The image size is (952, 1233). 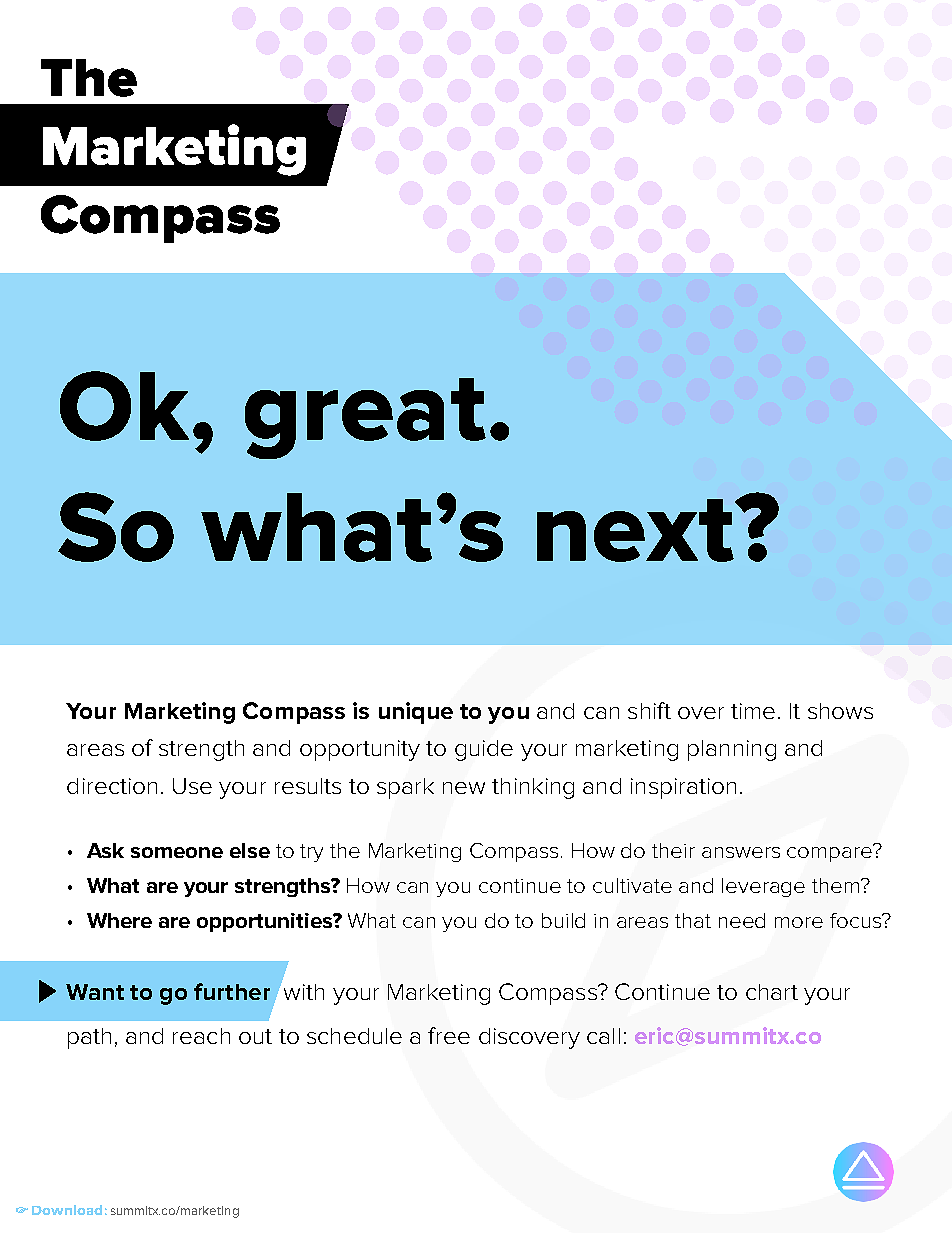 I want to click on Use, so click(x=192, y=786).
